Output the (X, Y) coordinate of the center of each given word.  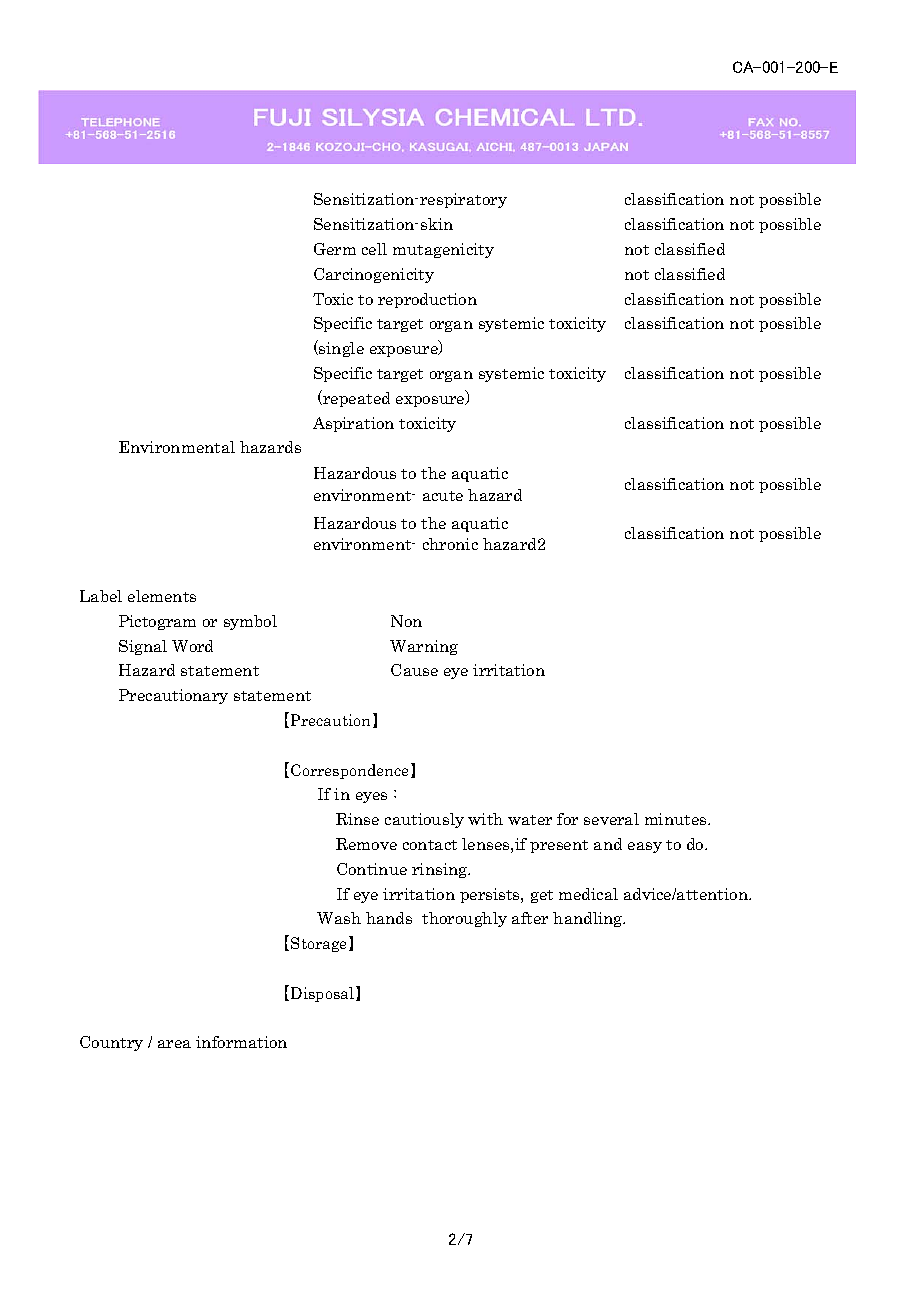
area (174, 1044)
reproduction (427, 300)
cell (374, 249)
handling (589, 919)
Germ (335, 249)
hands (389, 918)
